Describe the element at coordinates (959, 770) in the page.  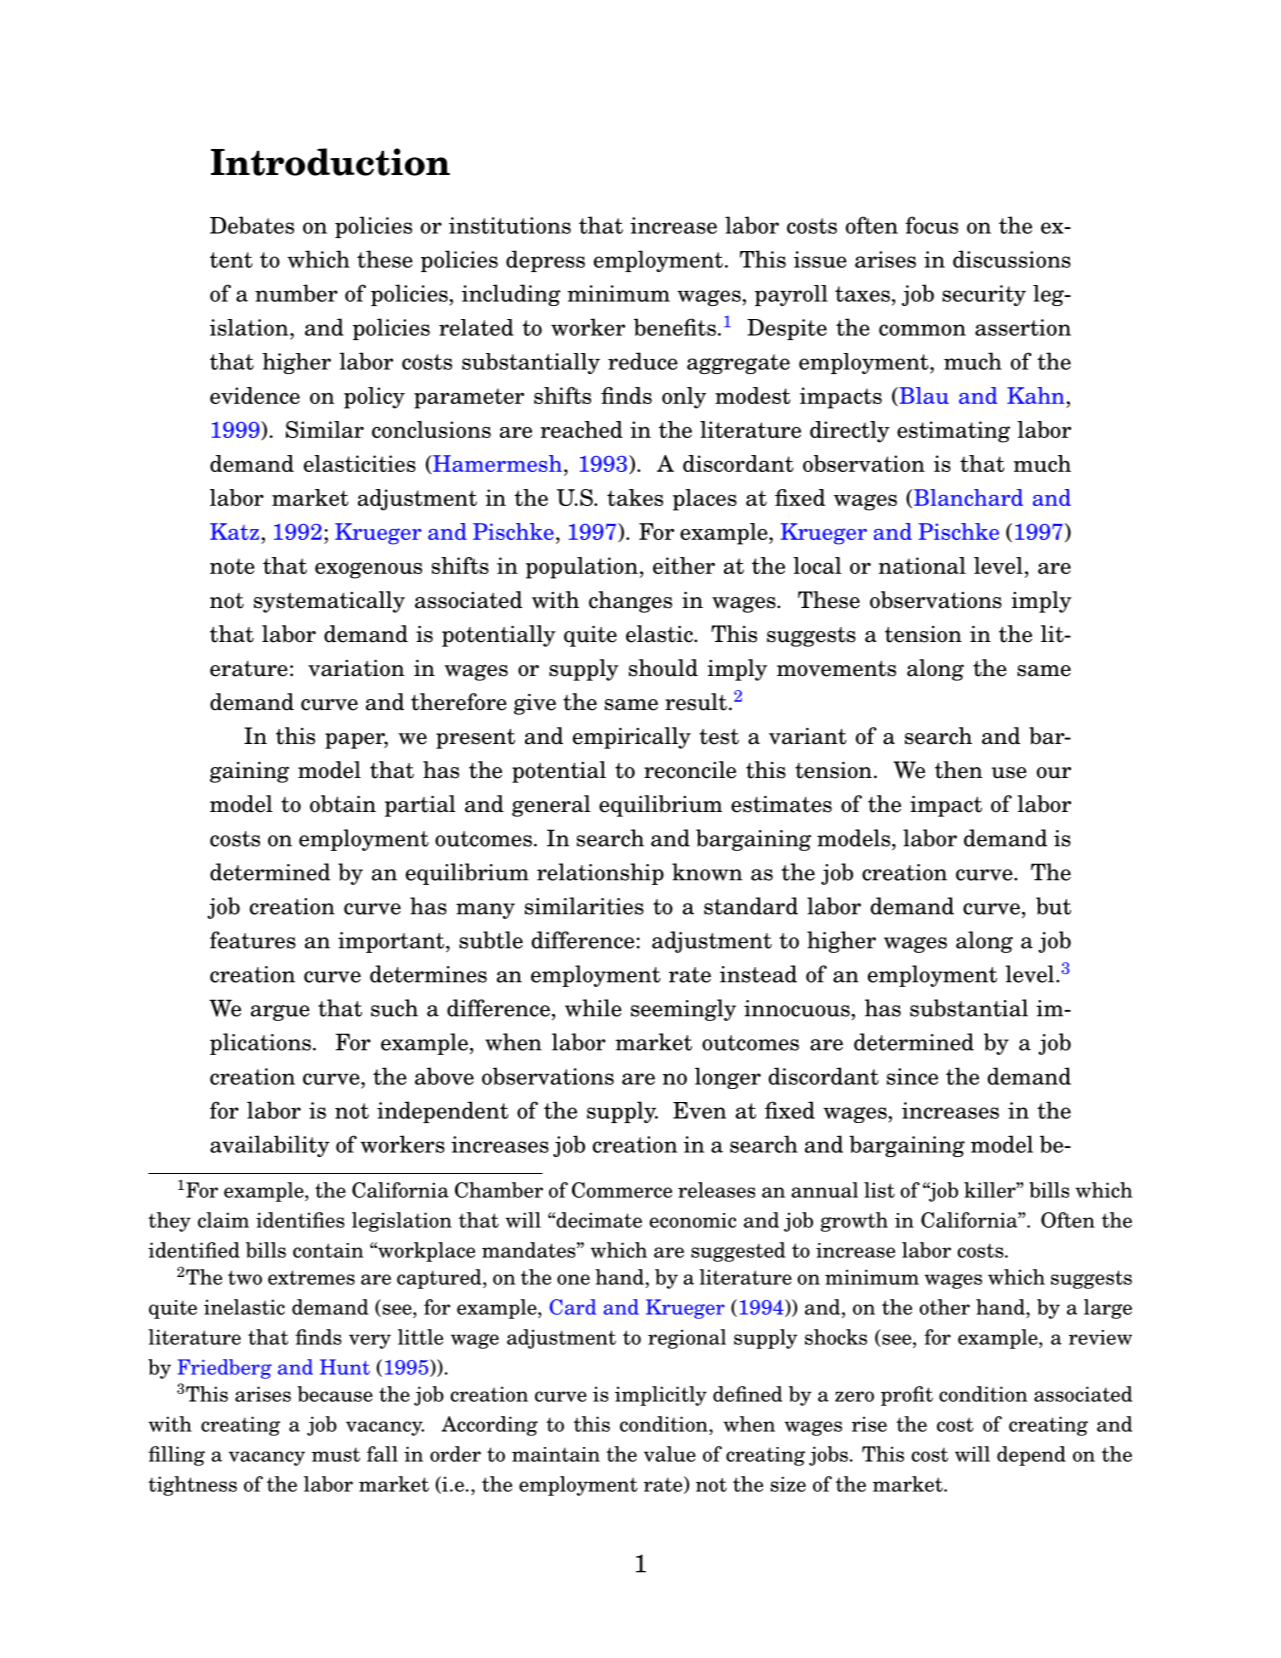
I see `then` at that location.
